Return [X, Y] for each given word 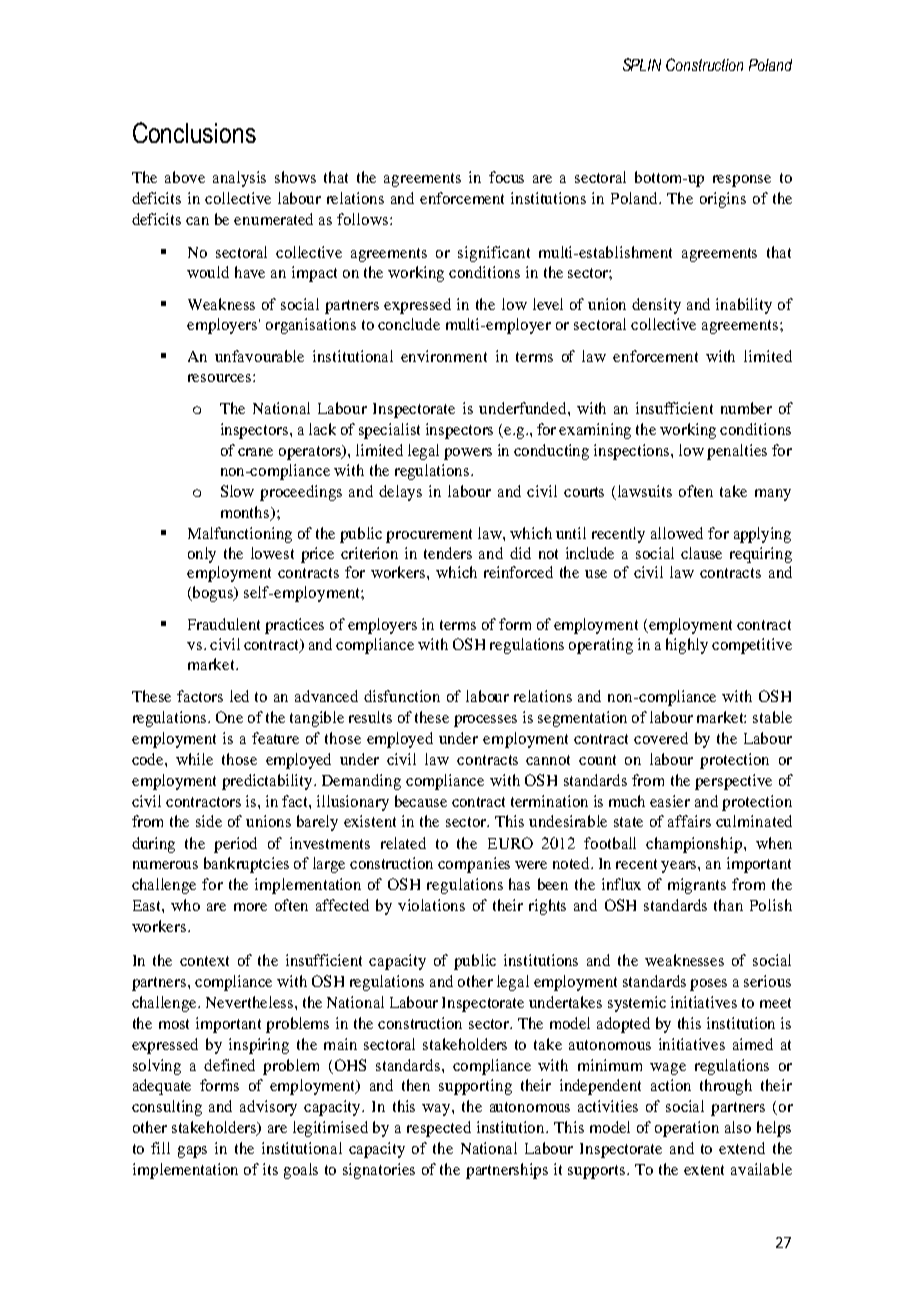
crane [255, 452]
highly [687, 646]
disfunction [402, 696]
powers [468, 454]
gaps [192, 1152]
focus [506, 177]
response [742, 181]
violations [431, 905]
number [746, 408]
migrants [697, 886]
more [250, 907]
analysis [239, 179]
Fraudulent [224, 624]
